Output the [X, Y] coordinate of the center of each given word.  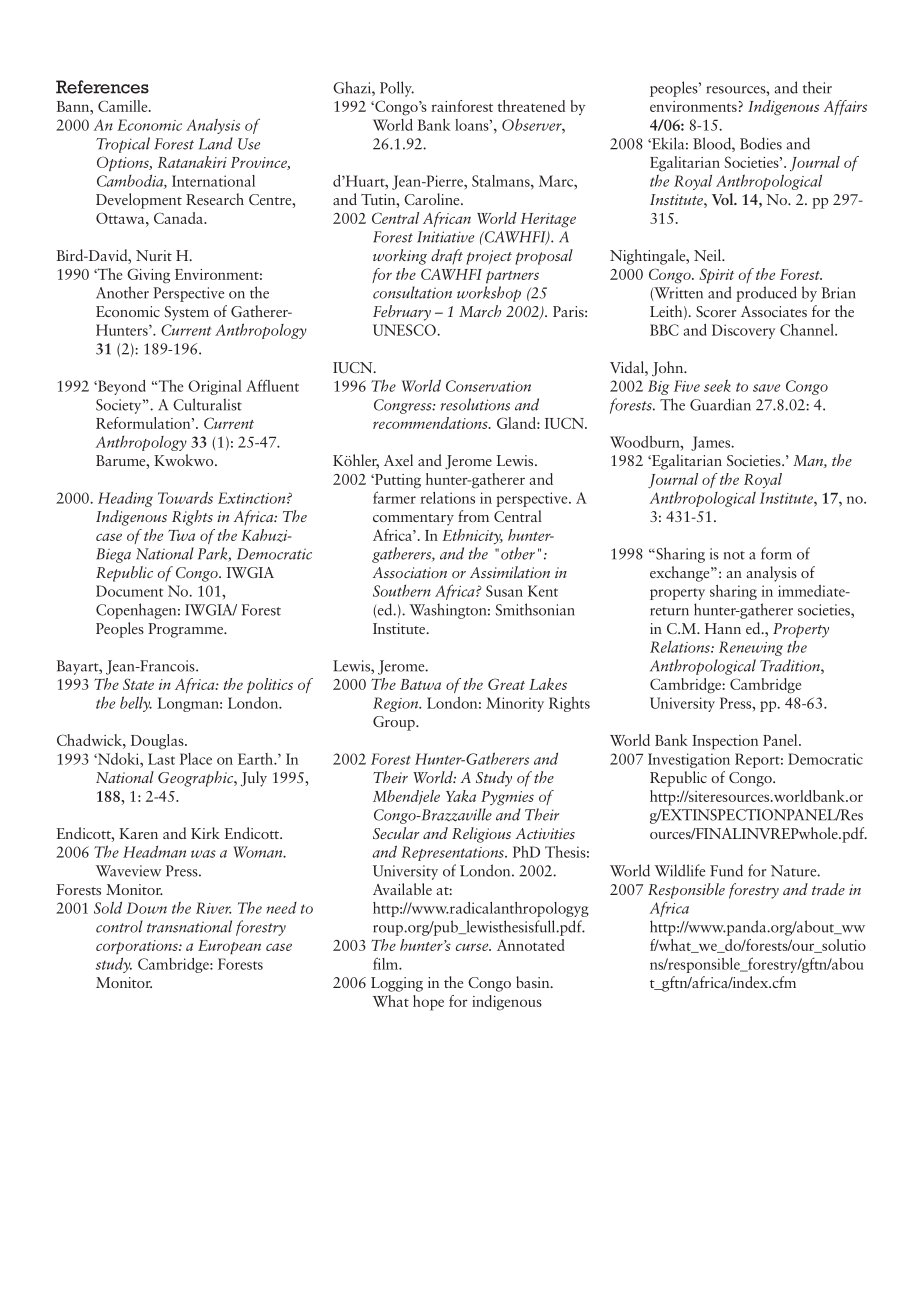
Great [506, 684]
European [229, 947]
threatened [531, 106]
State [138, 684]
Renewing [751, 648]
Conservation [488, 386]
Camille [124, 106]
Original [215, 387]
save [766, 388]
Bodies [761, 143]
